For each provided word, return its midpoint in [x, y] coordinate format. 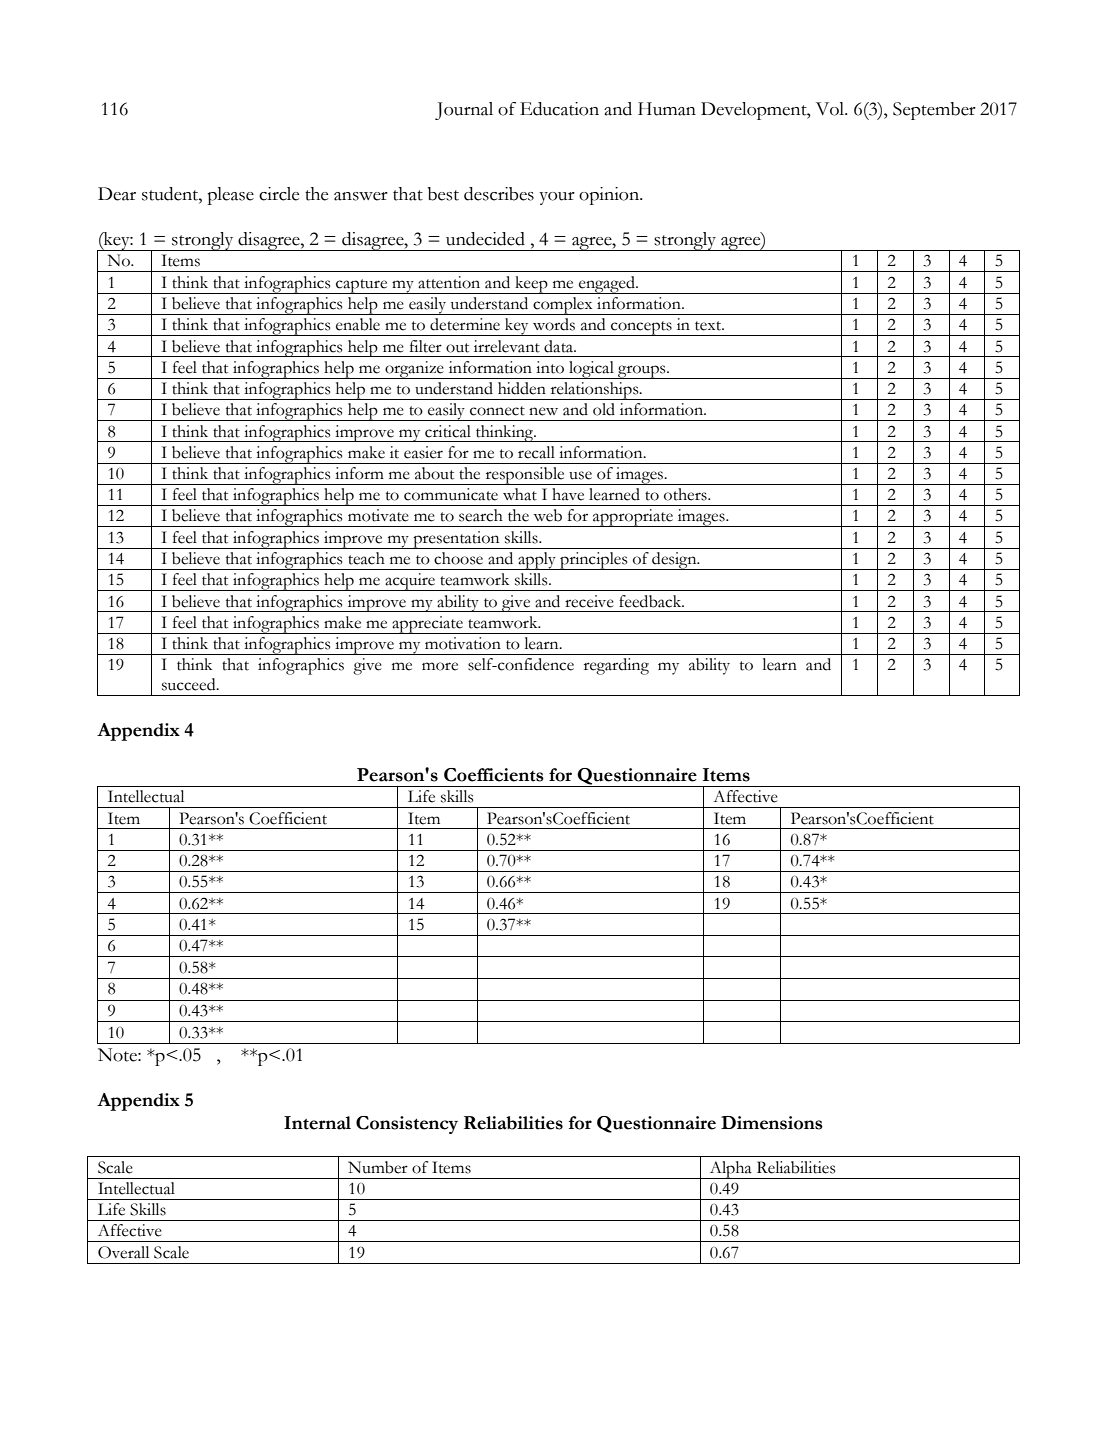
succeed [190, 684]
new [543, 411]
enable [358, 324]
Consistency [407, 1125]
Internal [317, 1123]
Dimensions [772, 1123]
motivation [463, 643]
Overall [123, 1252]
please [230, 196]
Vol [831, 109]
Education [559, 109]
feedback [651, 601]
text [709, 326]
